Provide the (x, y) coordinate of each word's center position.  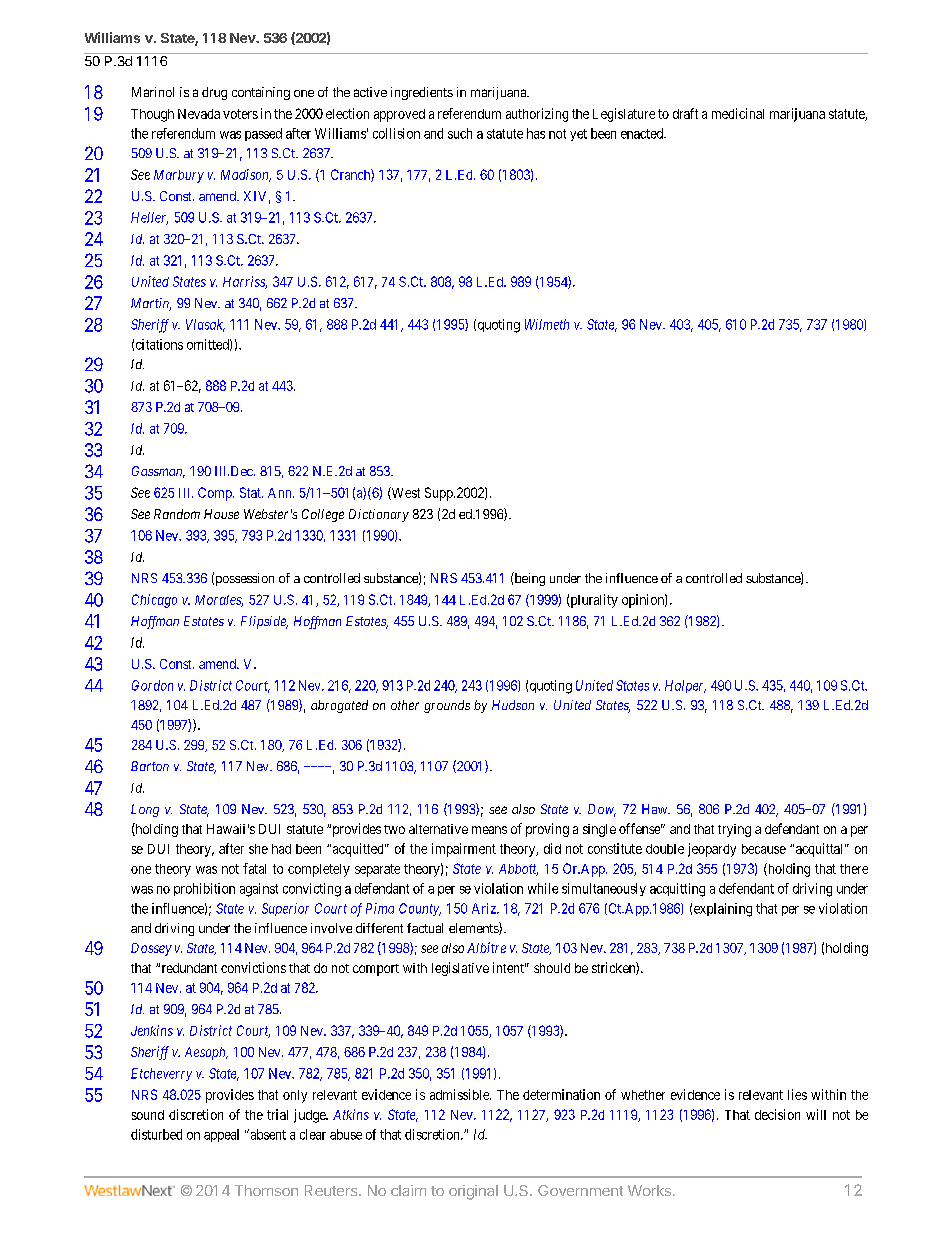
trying (734, 830)
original (473, 1192)
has (536, 133)
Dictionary (379, 515)
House (221, 514)
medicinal (738, 113)
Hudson (513, 705)
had (281, 849)
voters (240, 114)
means (489, 830)
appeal (221, 1135)
